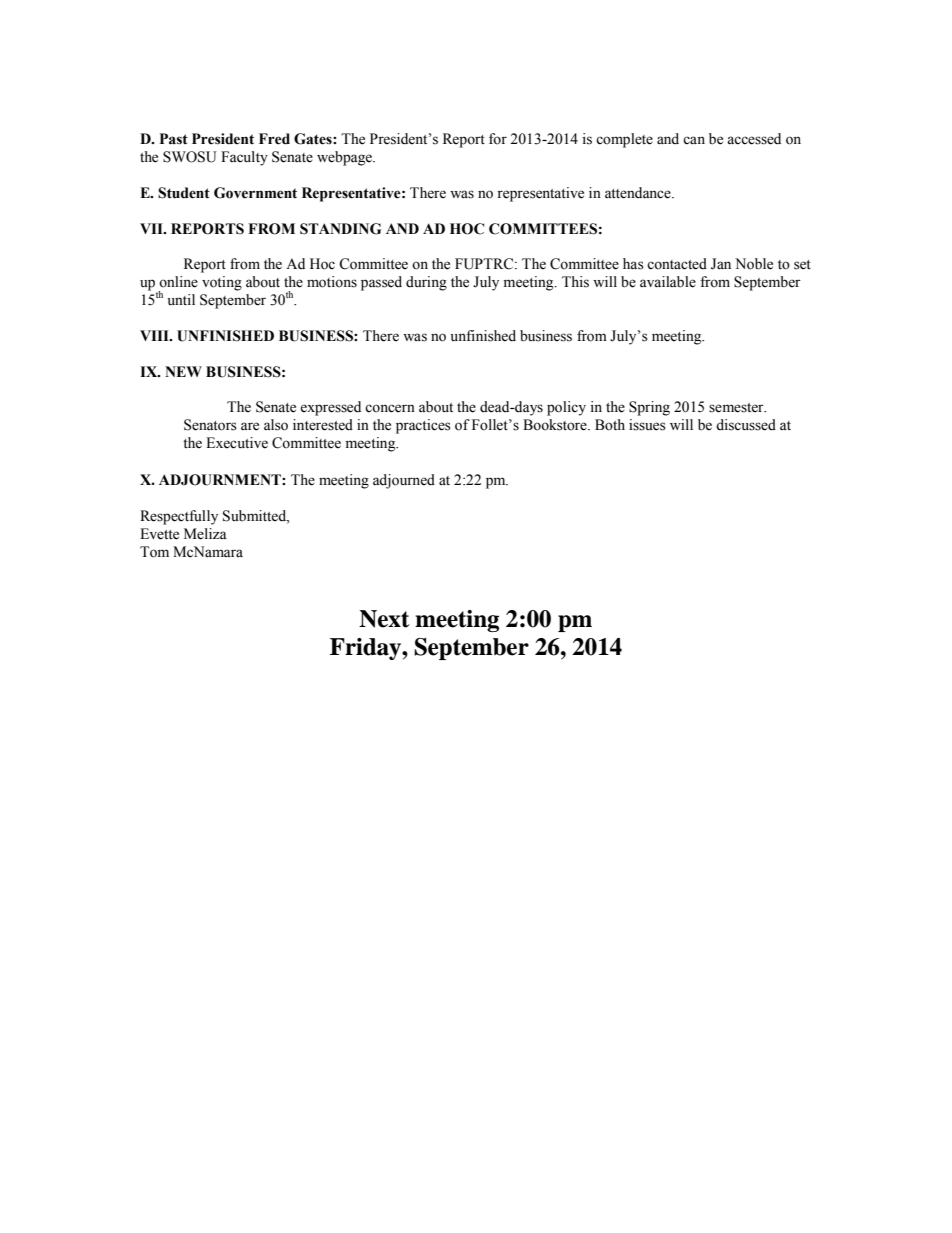 The image size is (952, 1233). What do you see at coordinates (498, 139) in the screenshot?
I see `for` at bounding box center [498, 139].
